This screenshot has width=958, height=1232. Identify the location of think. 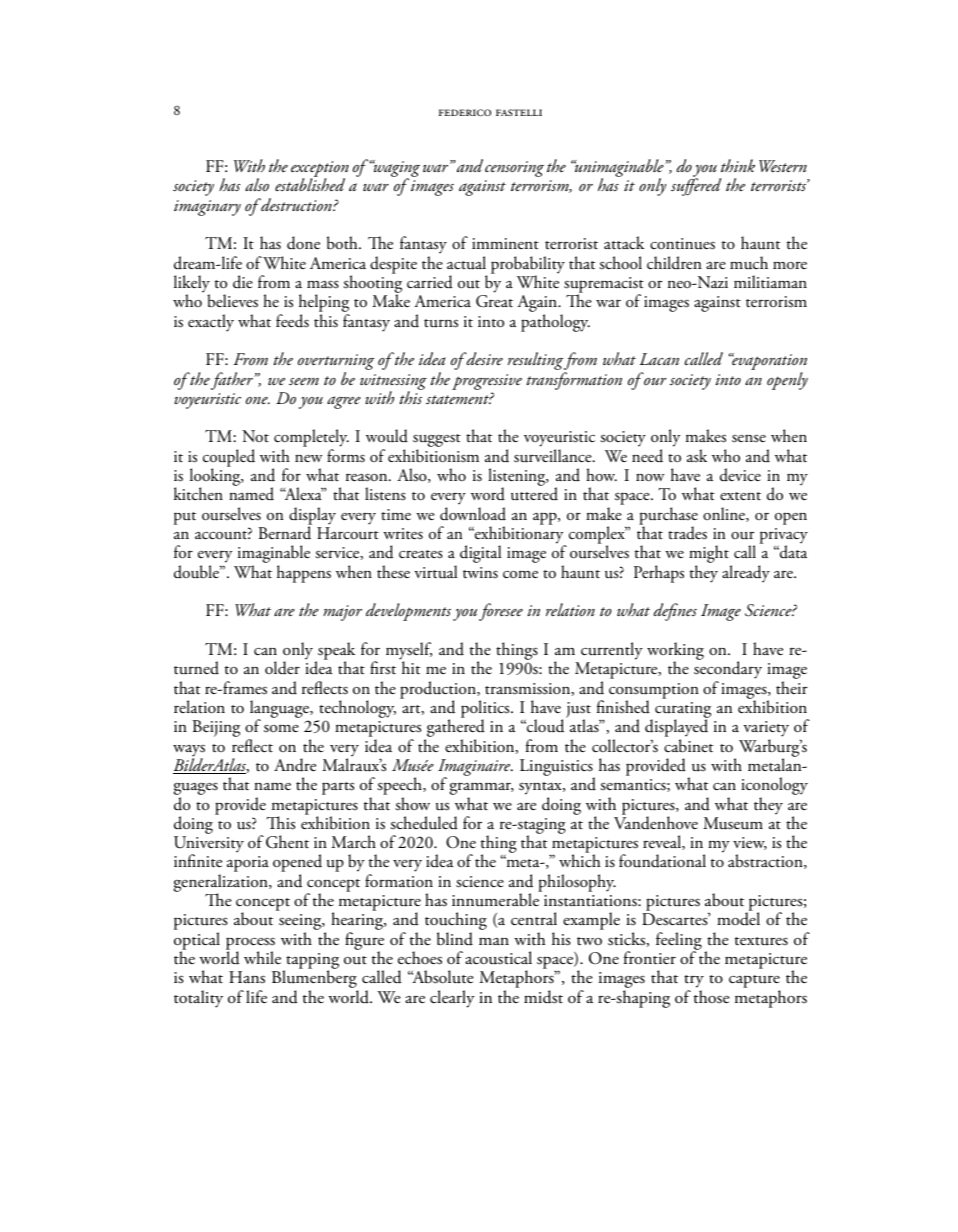
(738, 165).
